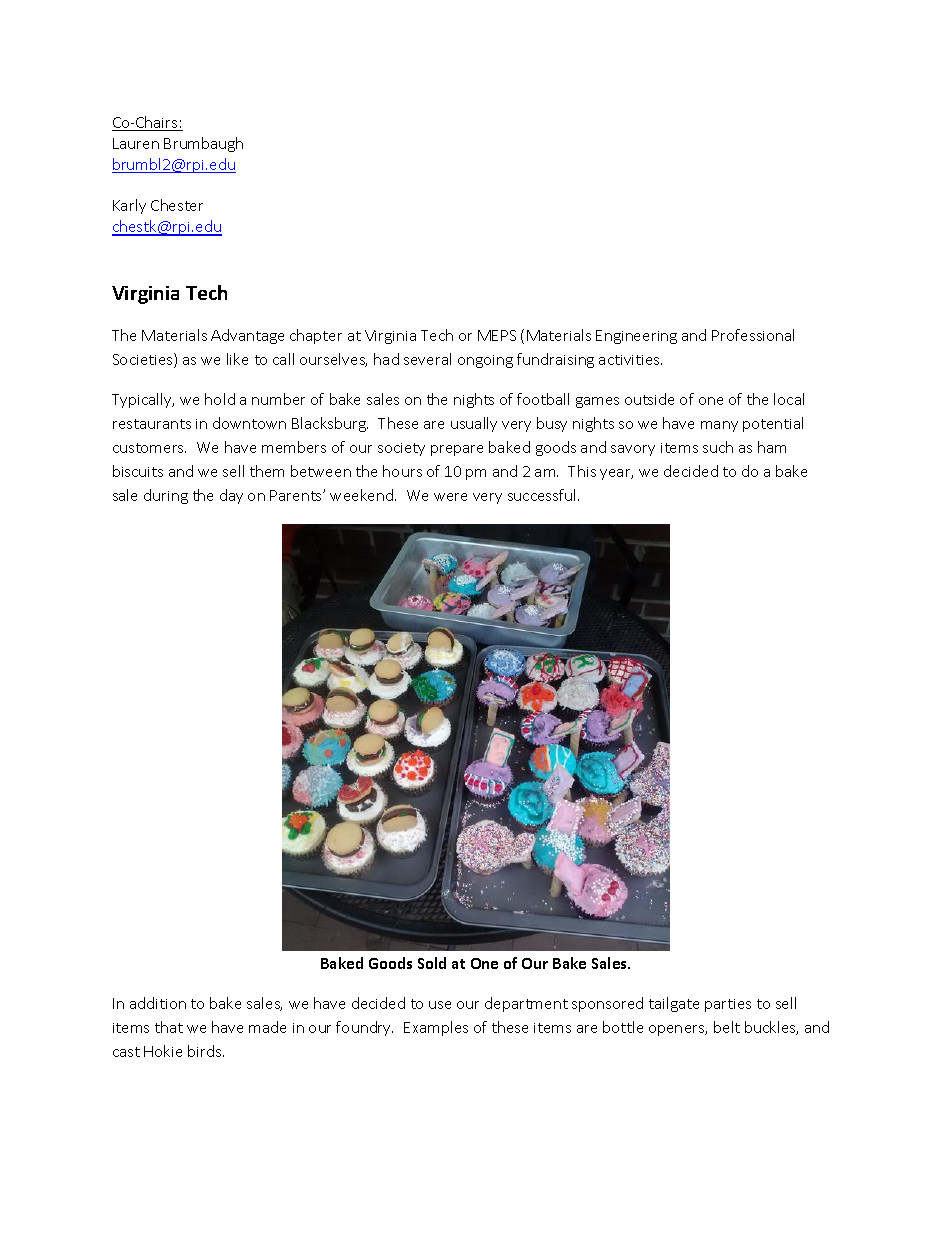  I want to click on such, so click(718, 447).
